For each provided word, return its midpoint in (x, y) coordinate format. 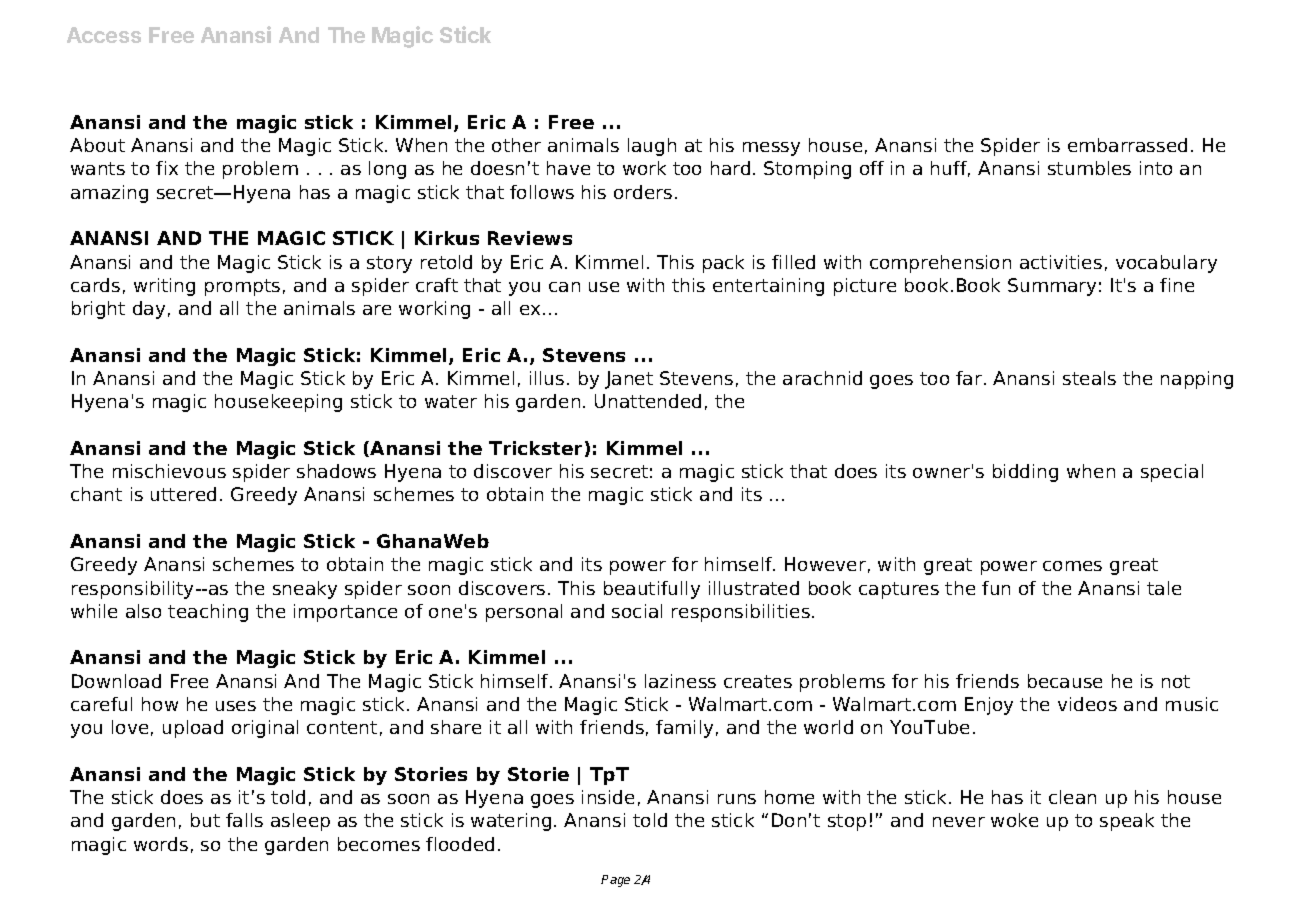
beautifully (652, 590)
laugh (652, 147)
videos (1087, 704)
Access (104, 35)
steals (1089, 378)
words (161, 844)
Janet (629, 380)
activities (1061, 262)
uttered (183, 494)
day (149, 310)
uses (236, 706)
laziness (680, 681)
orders (643, 192)
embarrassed (1127, 145)
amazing (109, 194)
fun (996, 588)
